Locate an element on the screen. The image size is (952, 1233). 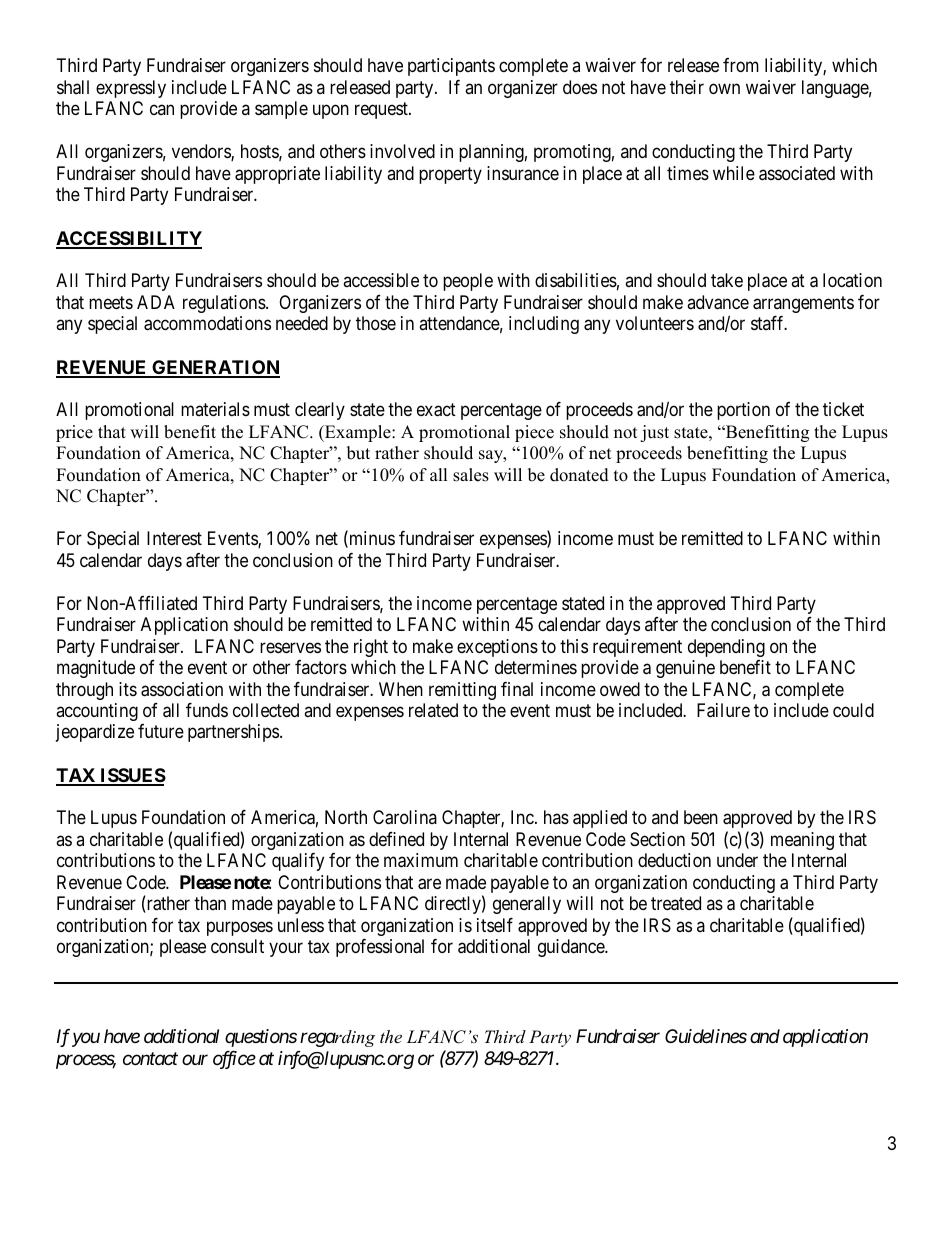
regarding is located at coordinates (337, 1038).
